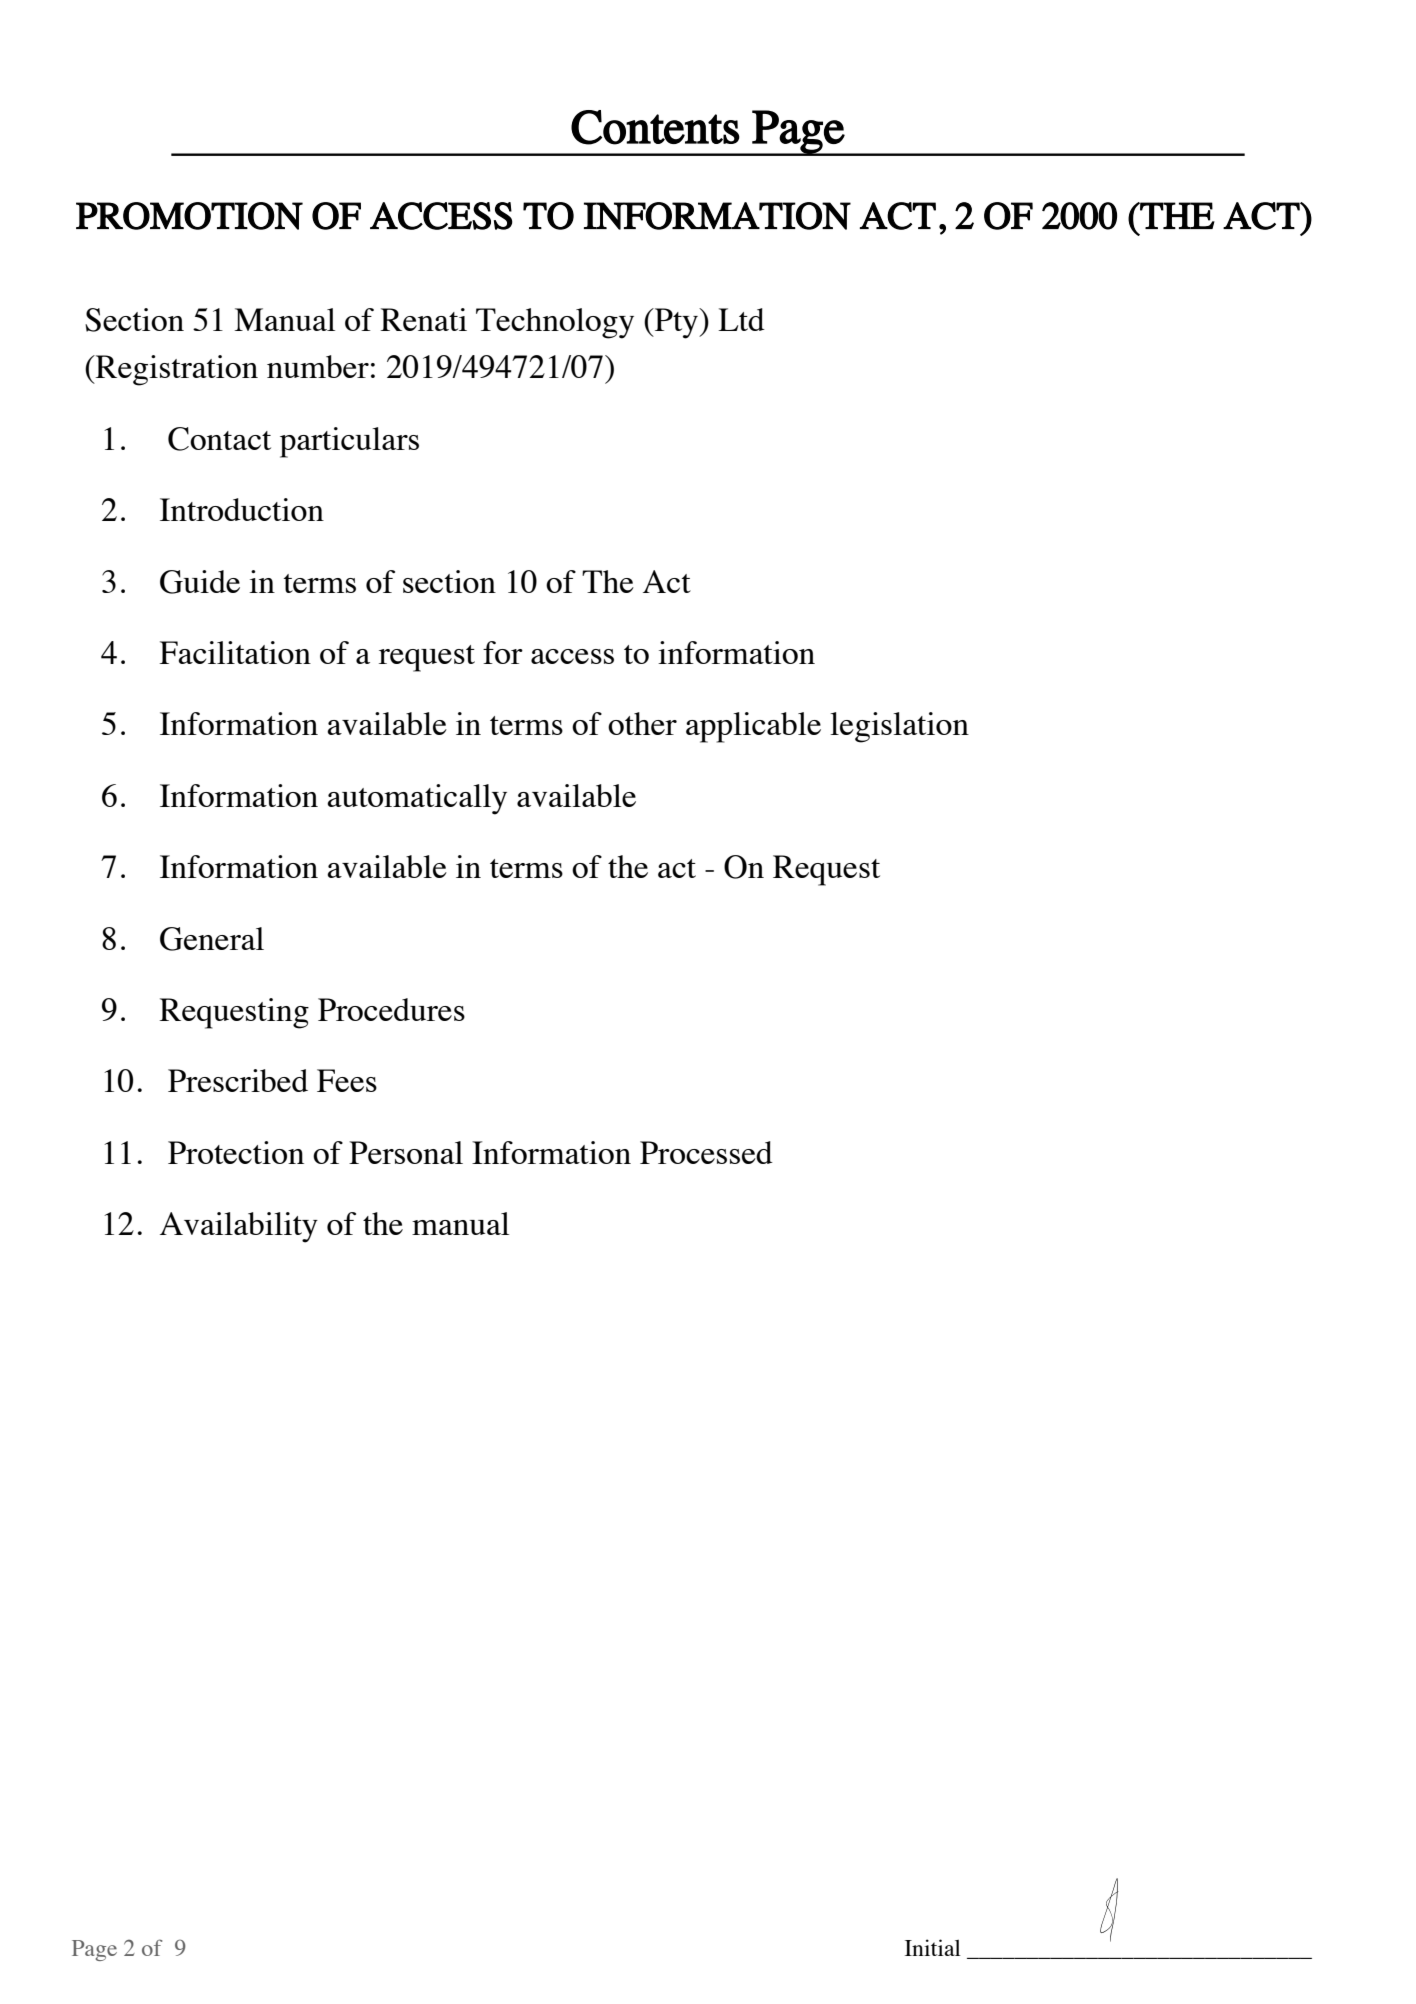 Image resolution: width=1416 pixels, height=2004 pixels. I want to click on Processed, so click(706, 1152).
